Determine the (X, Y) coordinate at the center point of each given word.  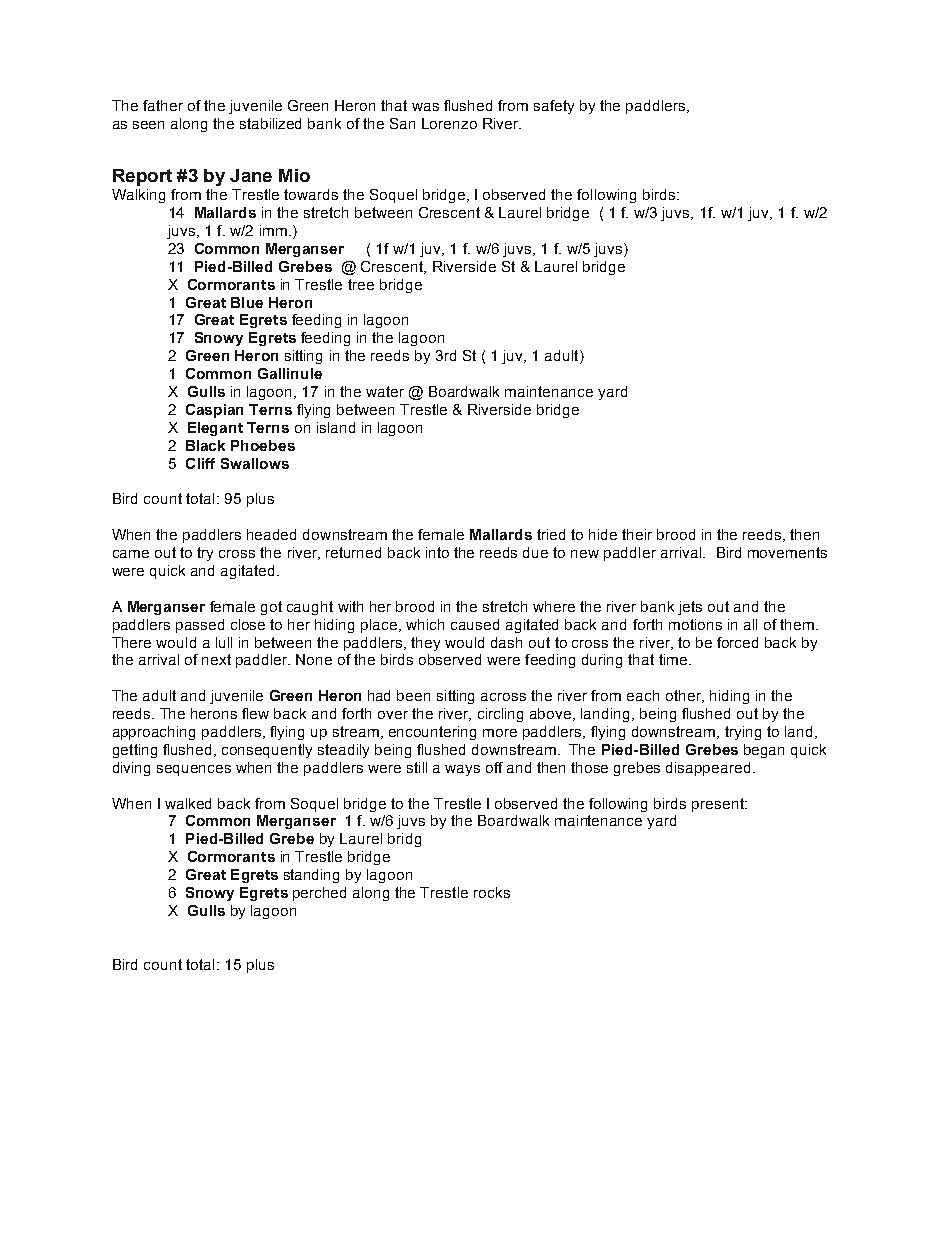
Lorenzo (449, 123)
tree (361, 284)
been (413, 695)
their (637, 534)
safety (554, 107)
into (437, 552)
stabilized (270, 123)
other (684, 696)
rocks (492, 892)
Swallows (255, 463)
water (385, 391)
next (216, 659)
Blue (247, 302)
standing (311, 876)
